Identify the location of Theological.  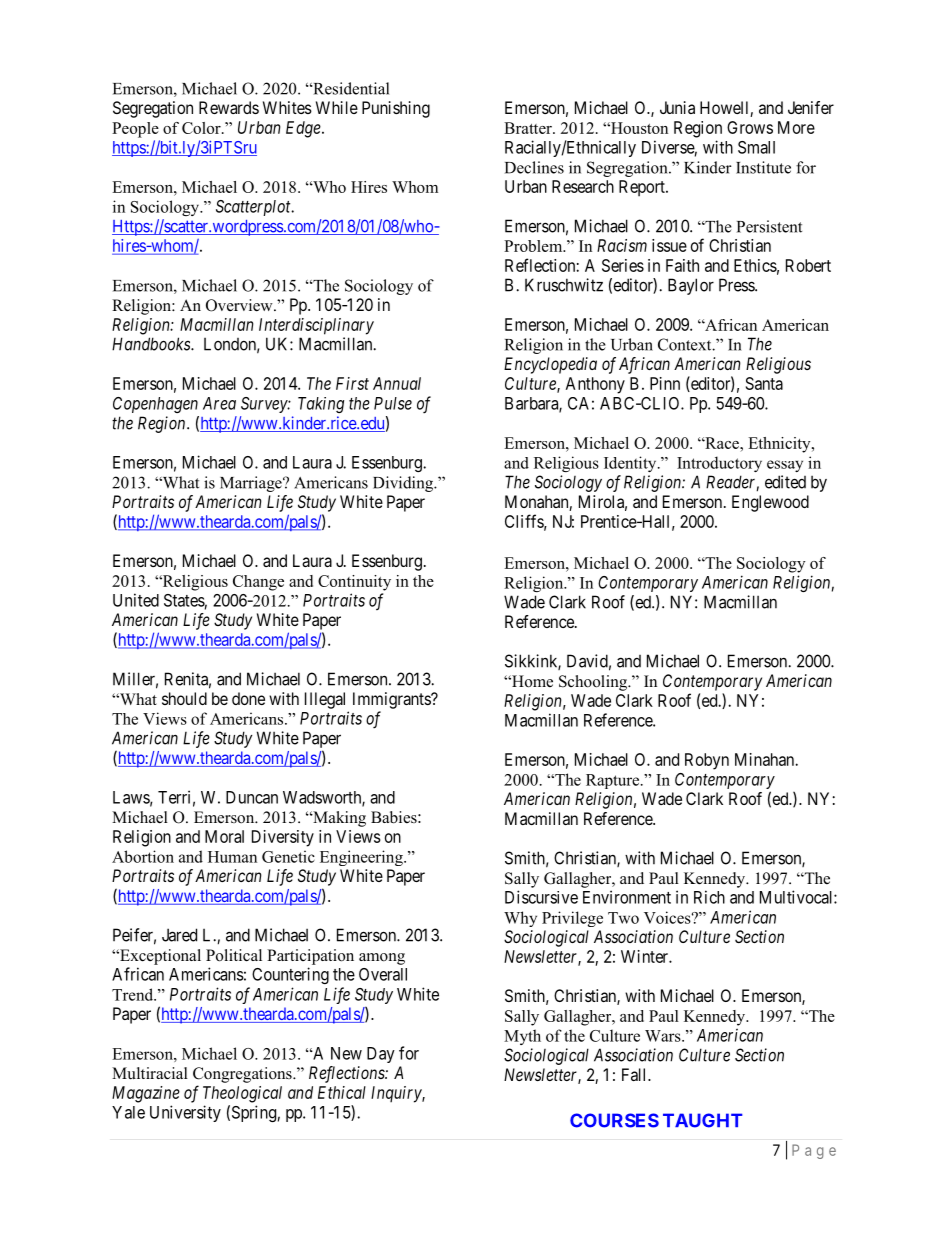
(242, 1094).
